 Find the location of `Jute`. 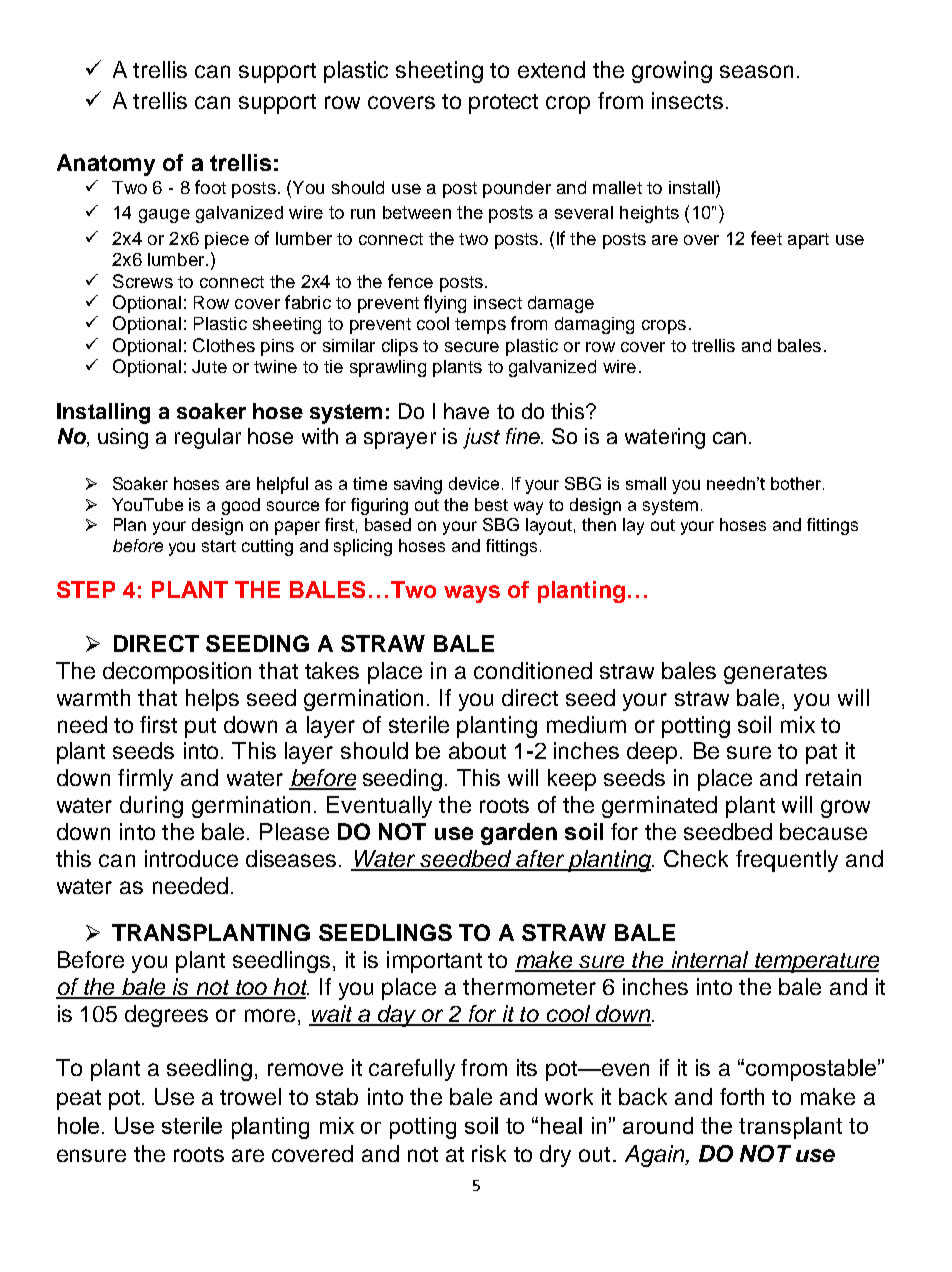

Jute is located at coordinates (209, 366).
